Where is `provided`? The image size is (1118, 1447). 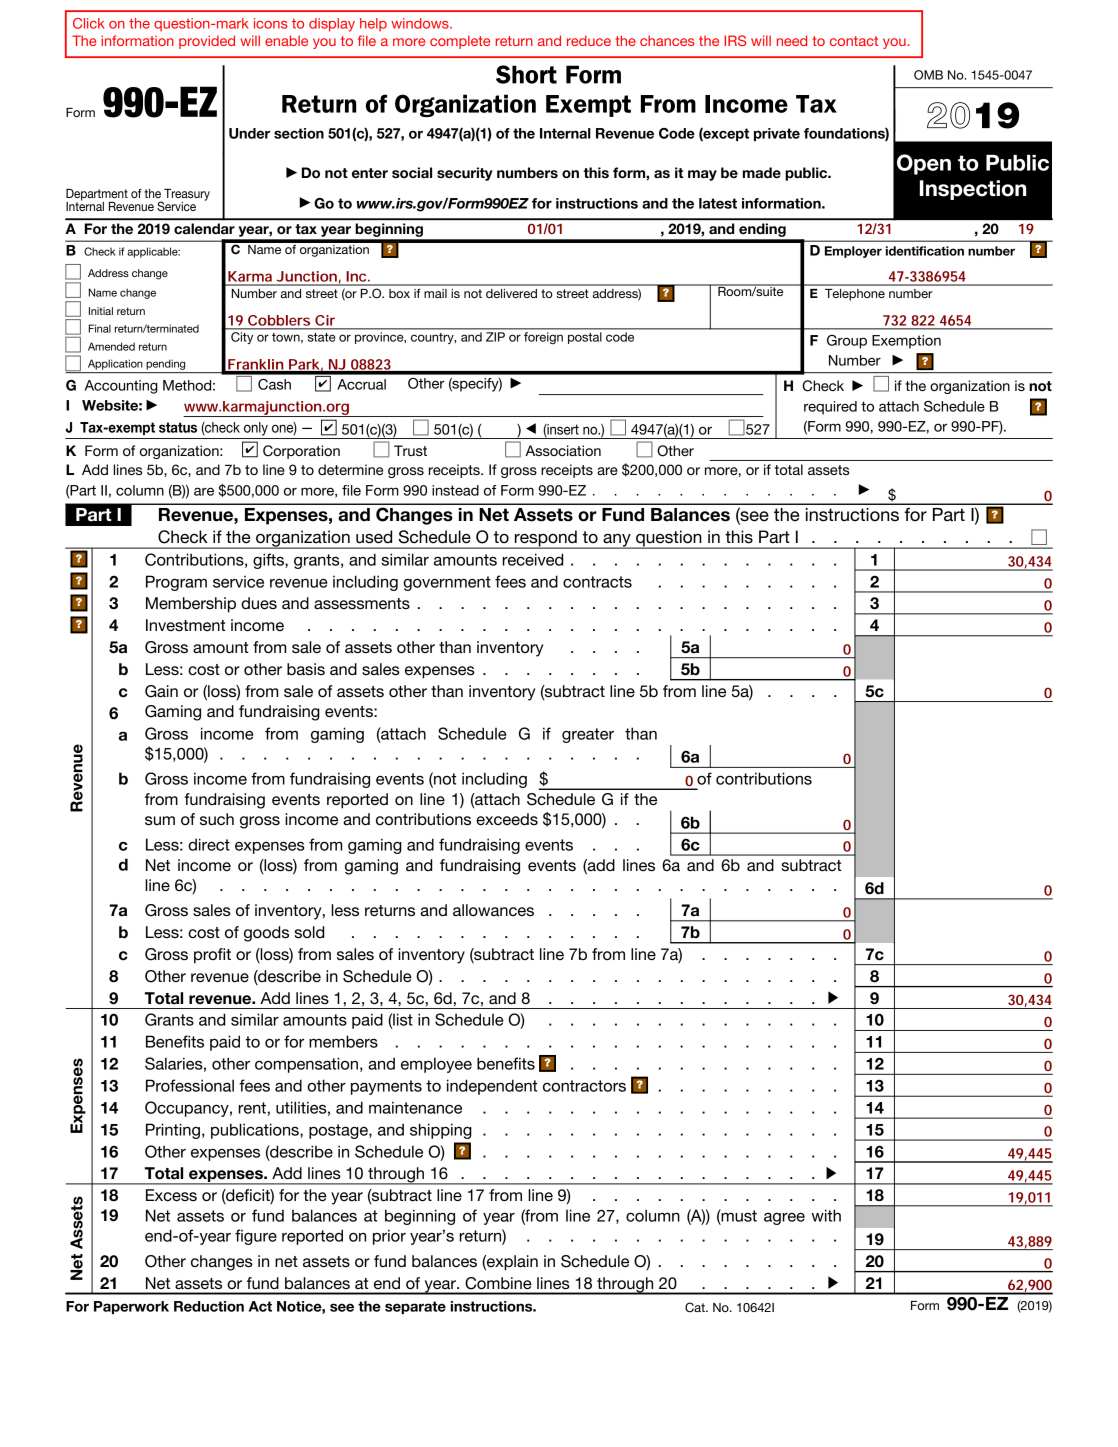
provided is located at coordinates (207, 42).
